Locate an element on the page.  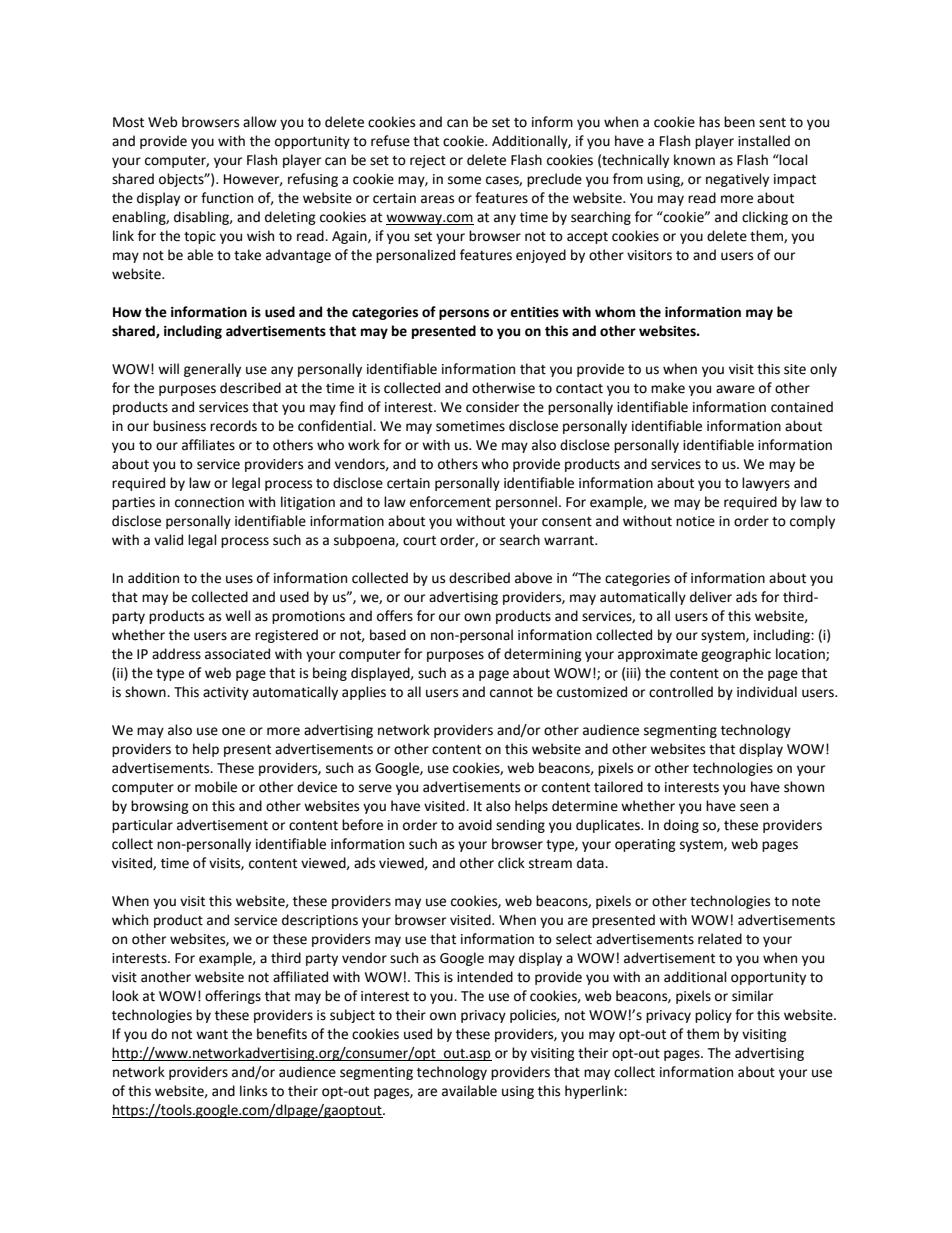
connection is located at coordinates (209, 502).
